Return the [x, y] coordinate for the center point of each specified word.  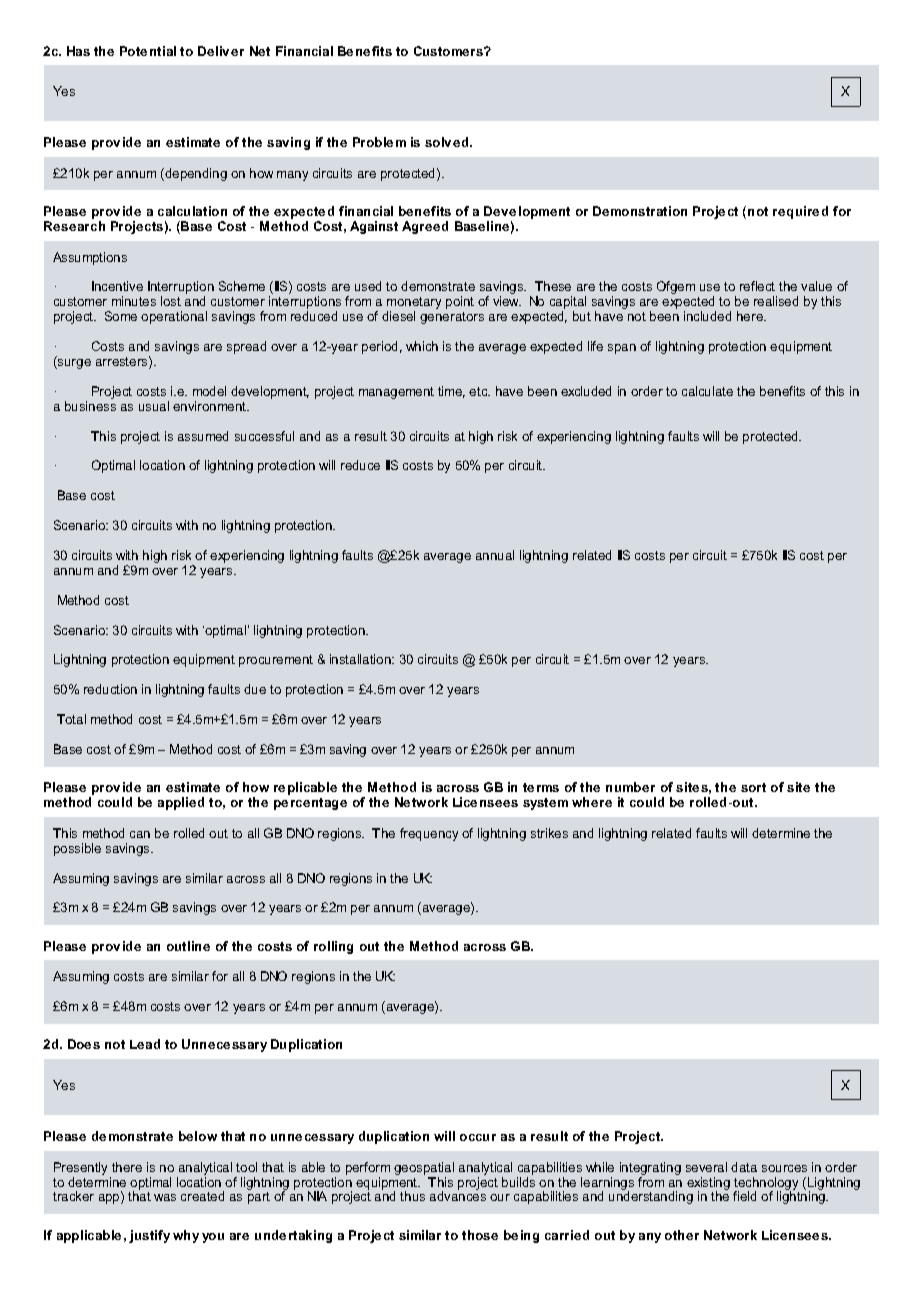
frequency [429, 834]
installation [361, 659]
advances [458, 1196]
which [422, 346]
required [800, 212]
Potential [148, 51]
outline [188, 946]
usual [154, 406]
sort [753, 787]
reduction [110, 689]
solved [448, 142]
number [630, 787]
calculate [707, 391]
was [165, 1197]
